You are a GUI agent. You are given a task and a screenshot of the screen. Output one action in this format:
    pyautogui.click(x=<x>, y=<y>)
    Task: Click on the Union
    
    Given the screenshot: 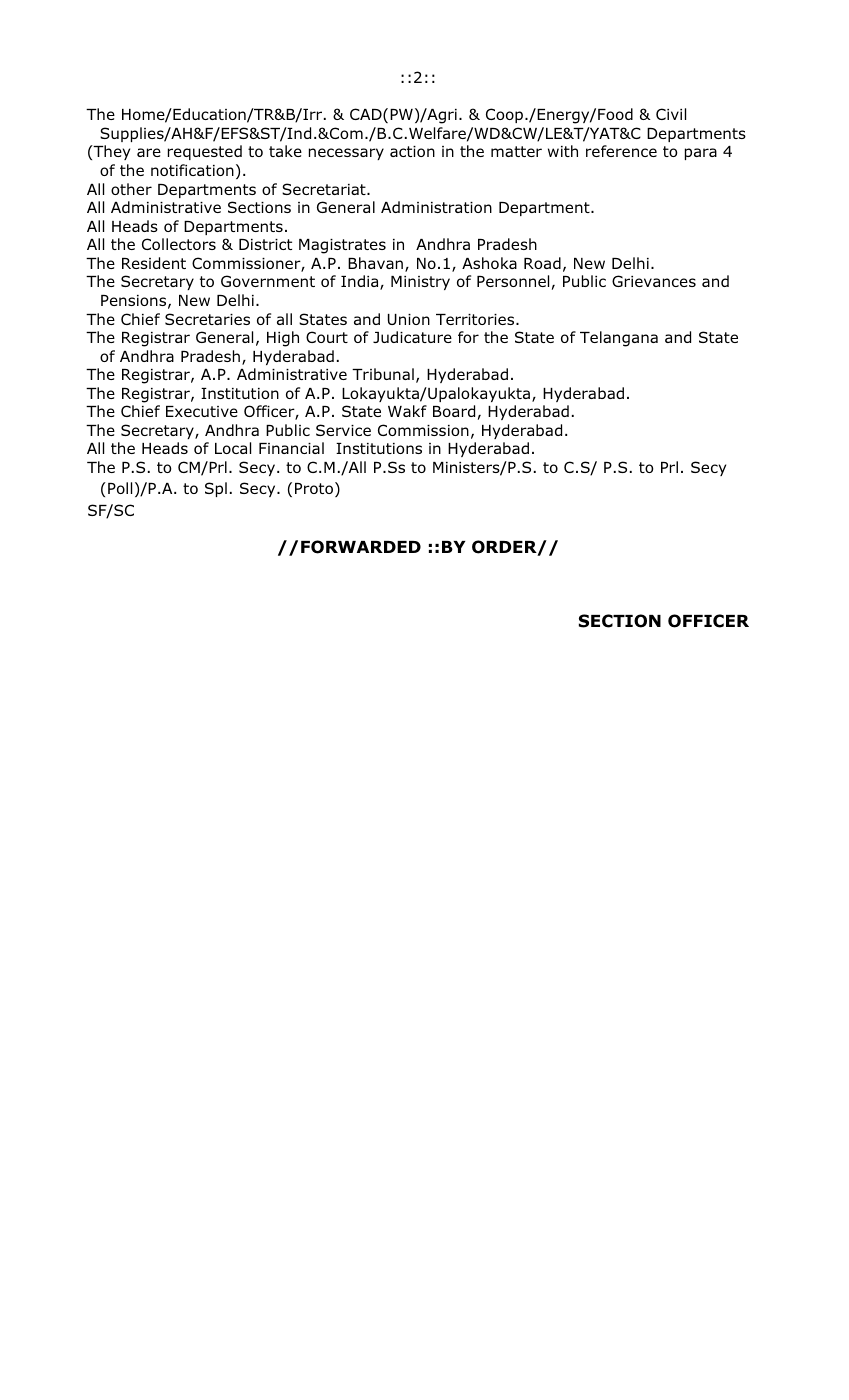 What is the action you would take?
    pyautogui.click(x=409, y=319)
